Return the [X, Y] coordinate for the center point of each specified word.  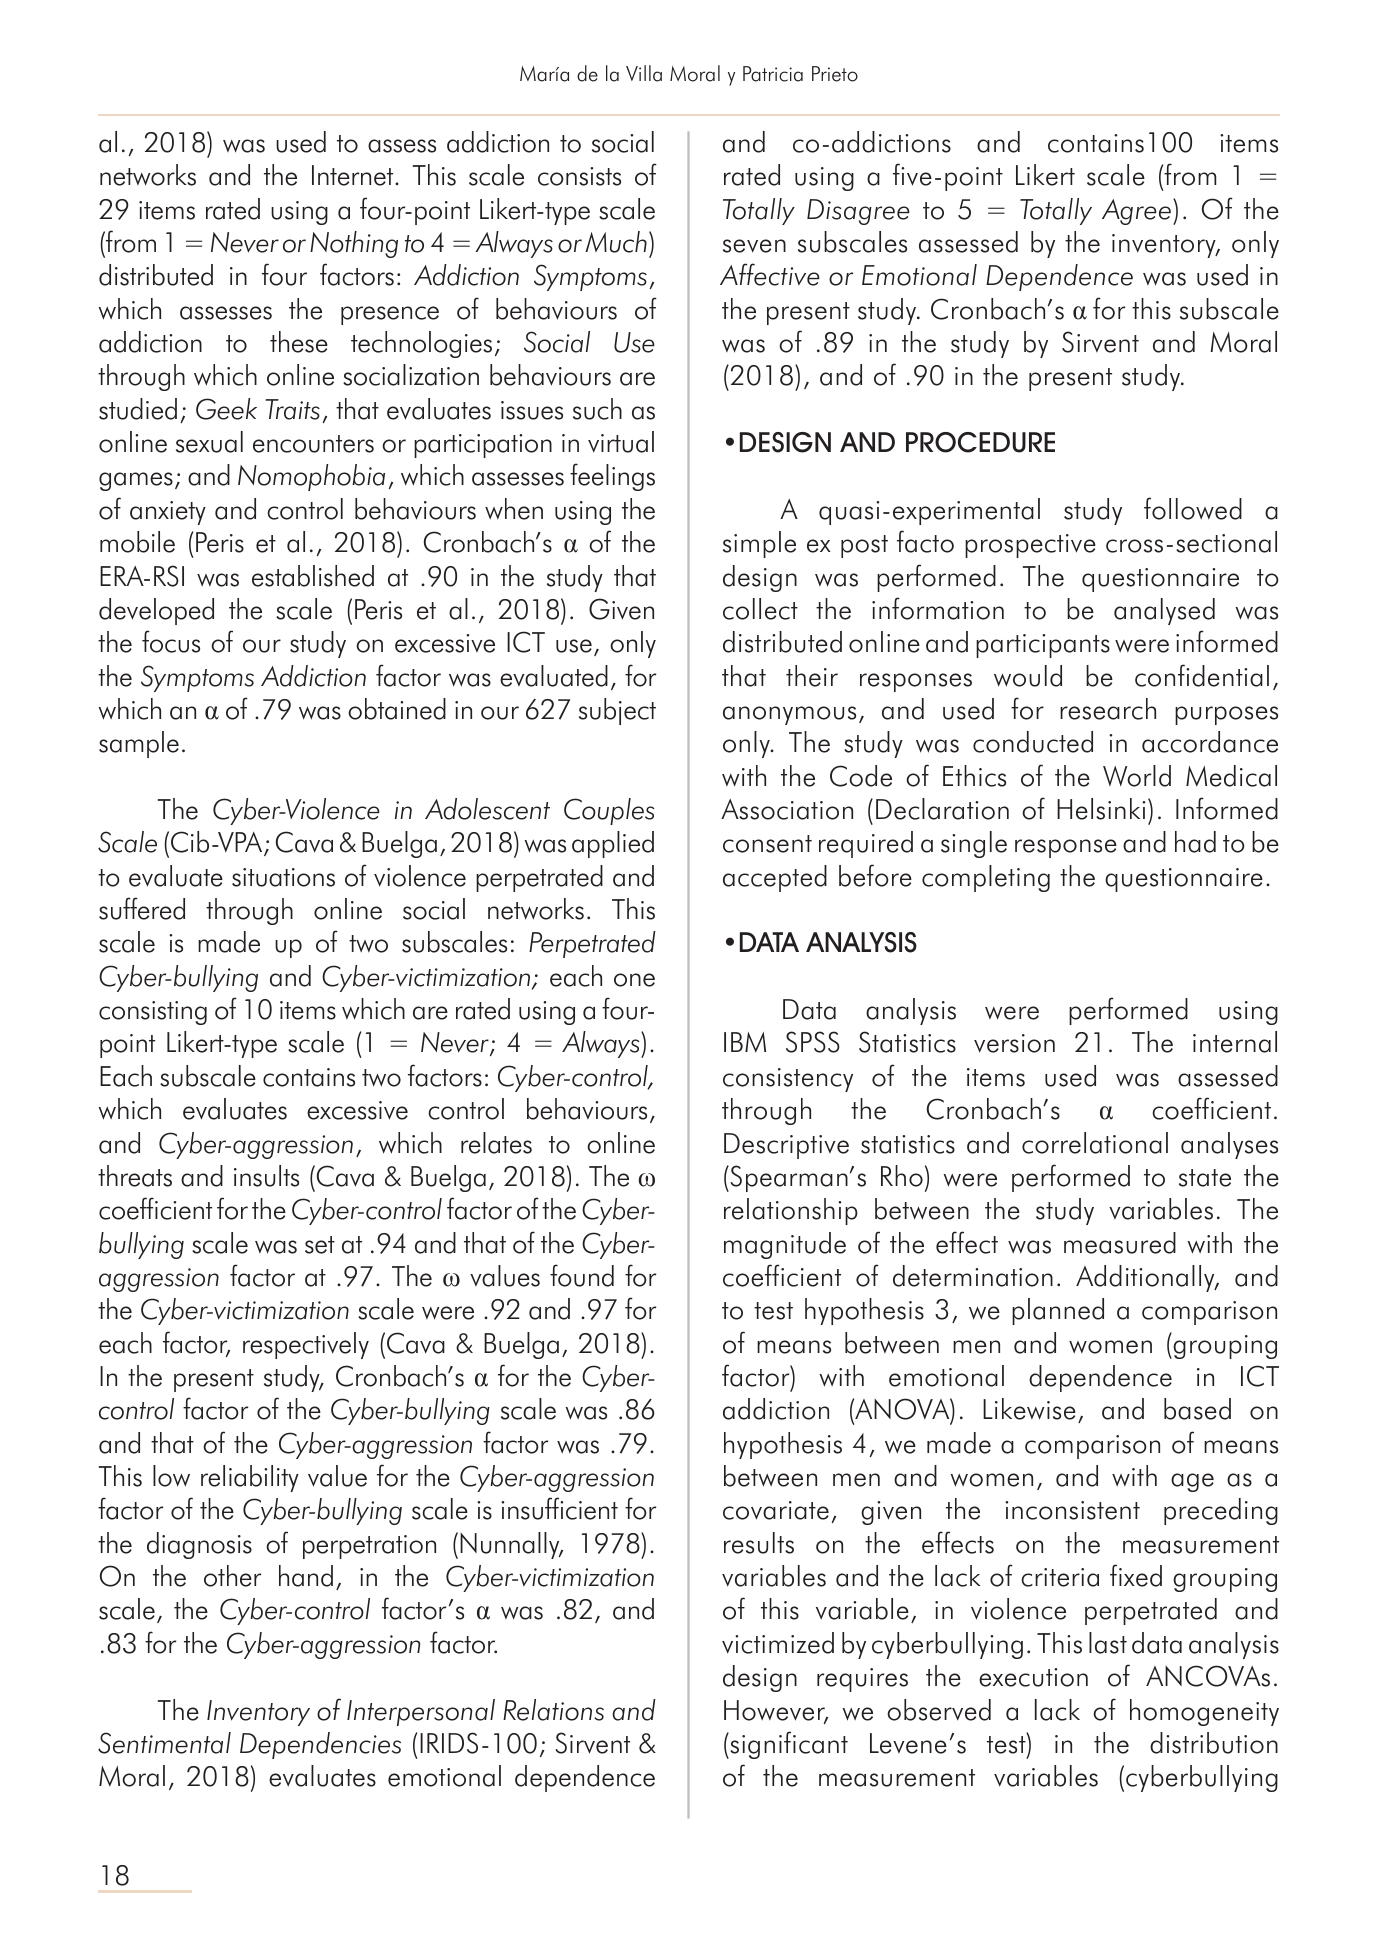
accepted [775, 878]
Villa [644, 73]
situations [283, 877]
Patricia [773, 74]
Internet [354, 175]
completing [986, 878]
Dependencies [320, 1745]
